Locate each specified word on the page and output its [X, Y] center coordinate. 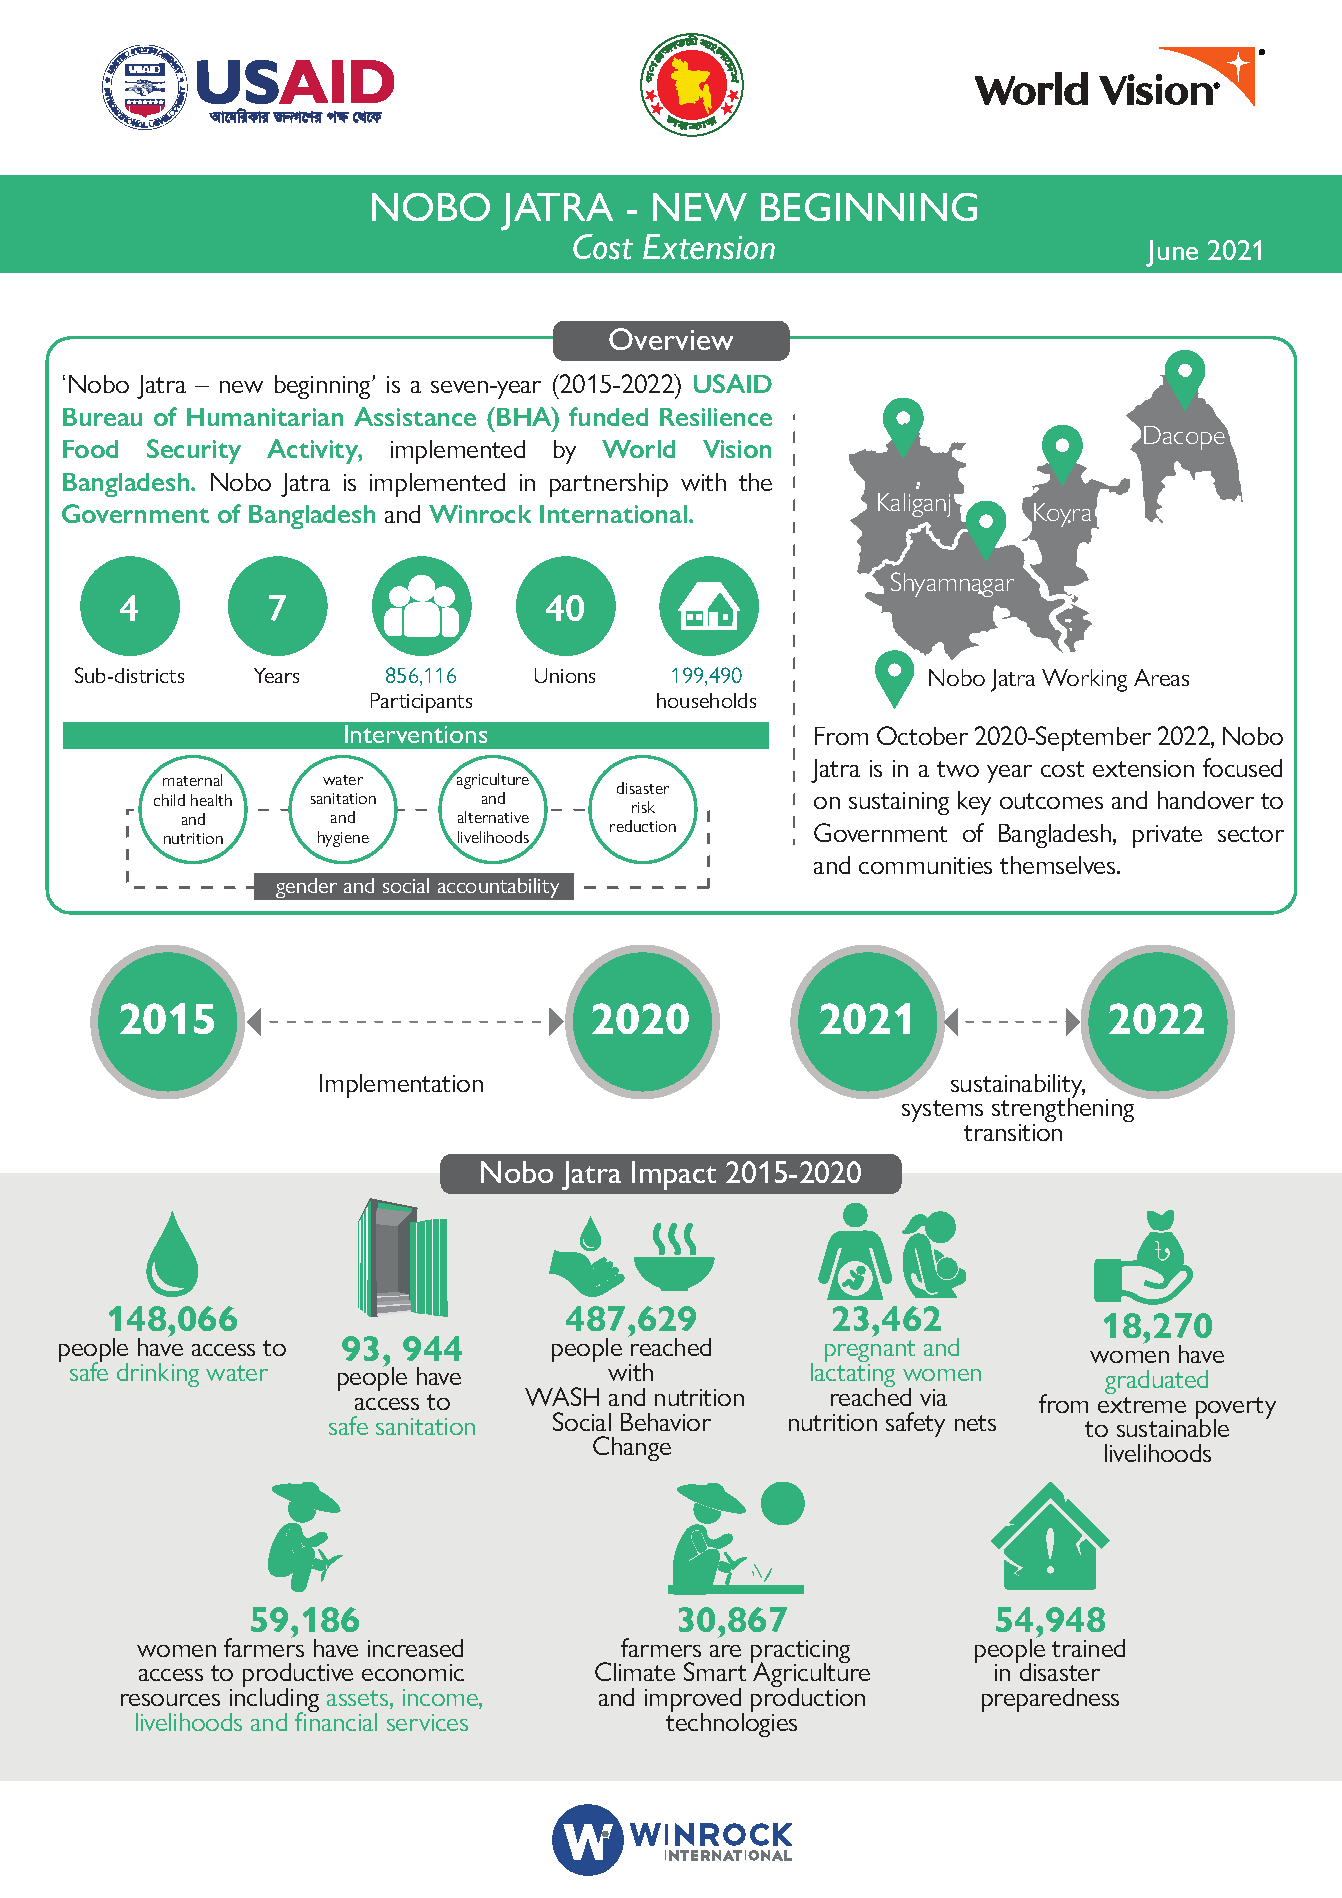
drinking [158, 1375]
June [1172, 253]
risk [643, 807]
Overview [671, 339]
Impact [674, 1175]
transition [1013, 1132]
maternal [192, 780]
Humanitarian [265, 417]
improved [694, 1701]
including [274, 1700]
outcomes [1051, 801]
